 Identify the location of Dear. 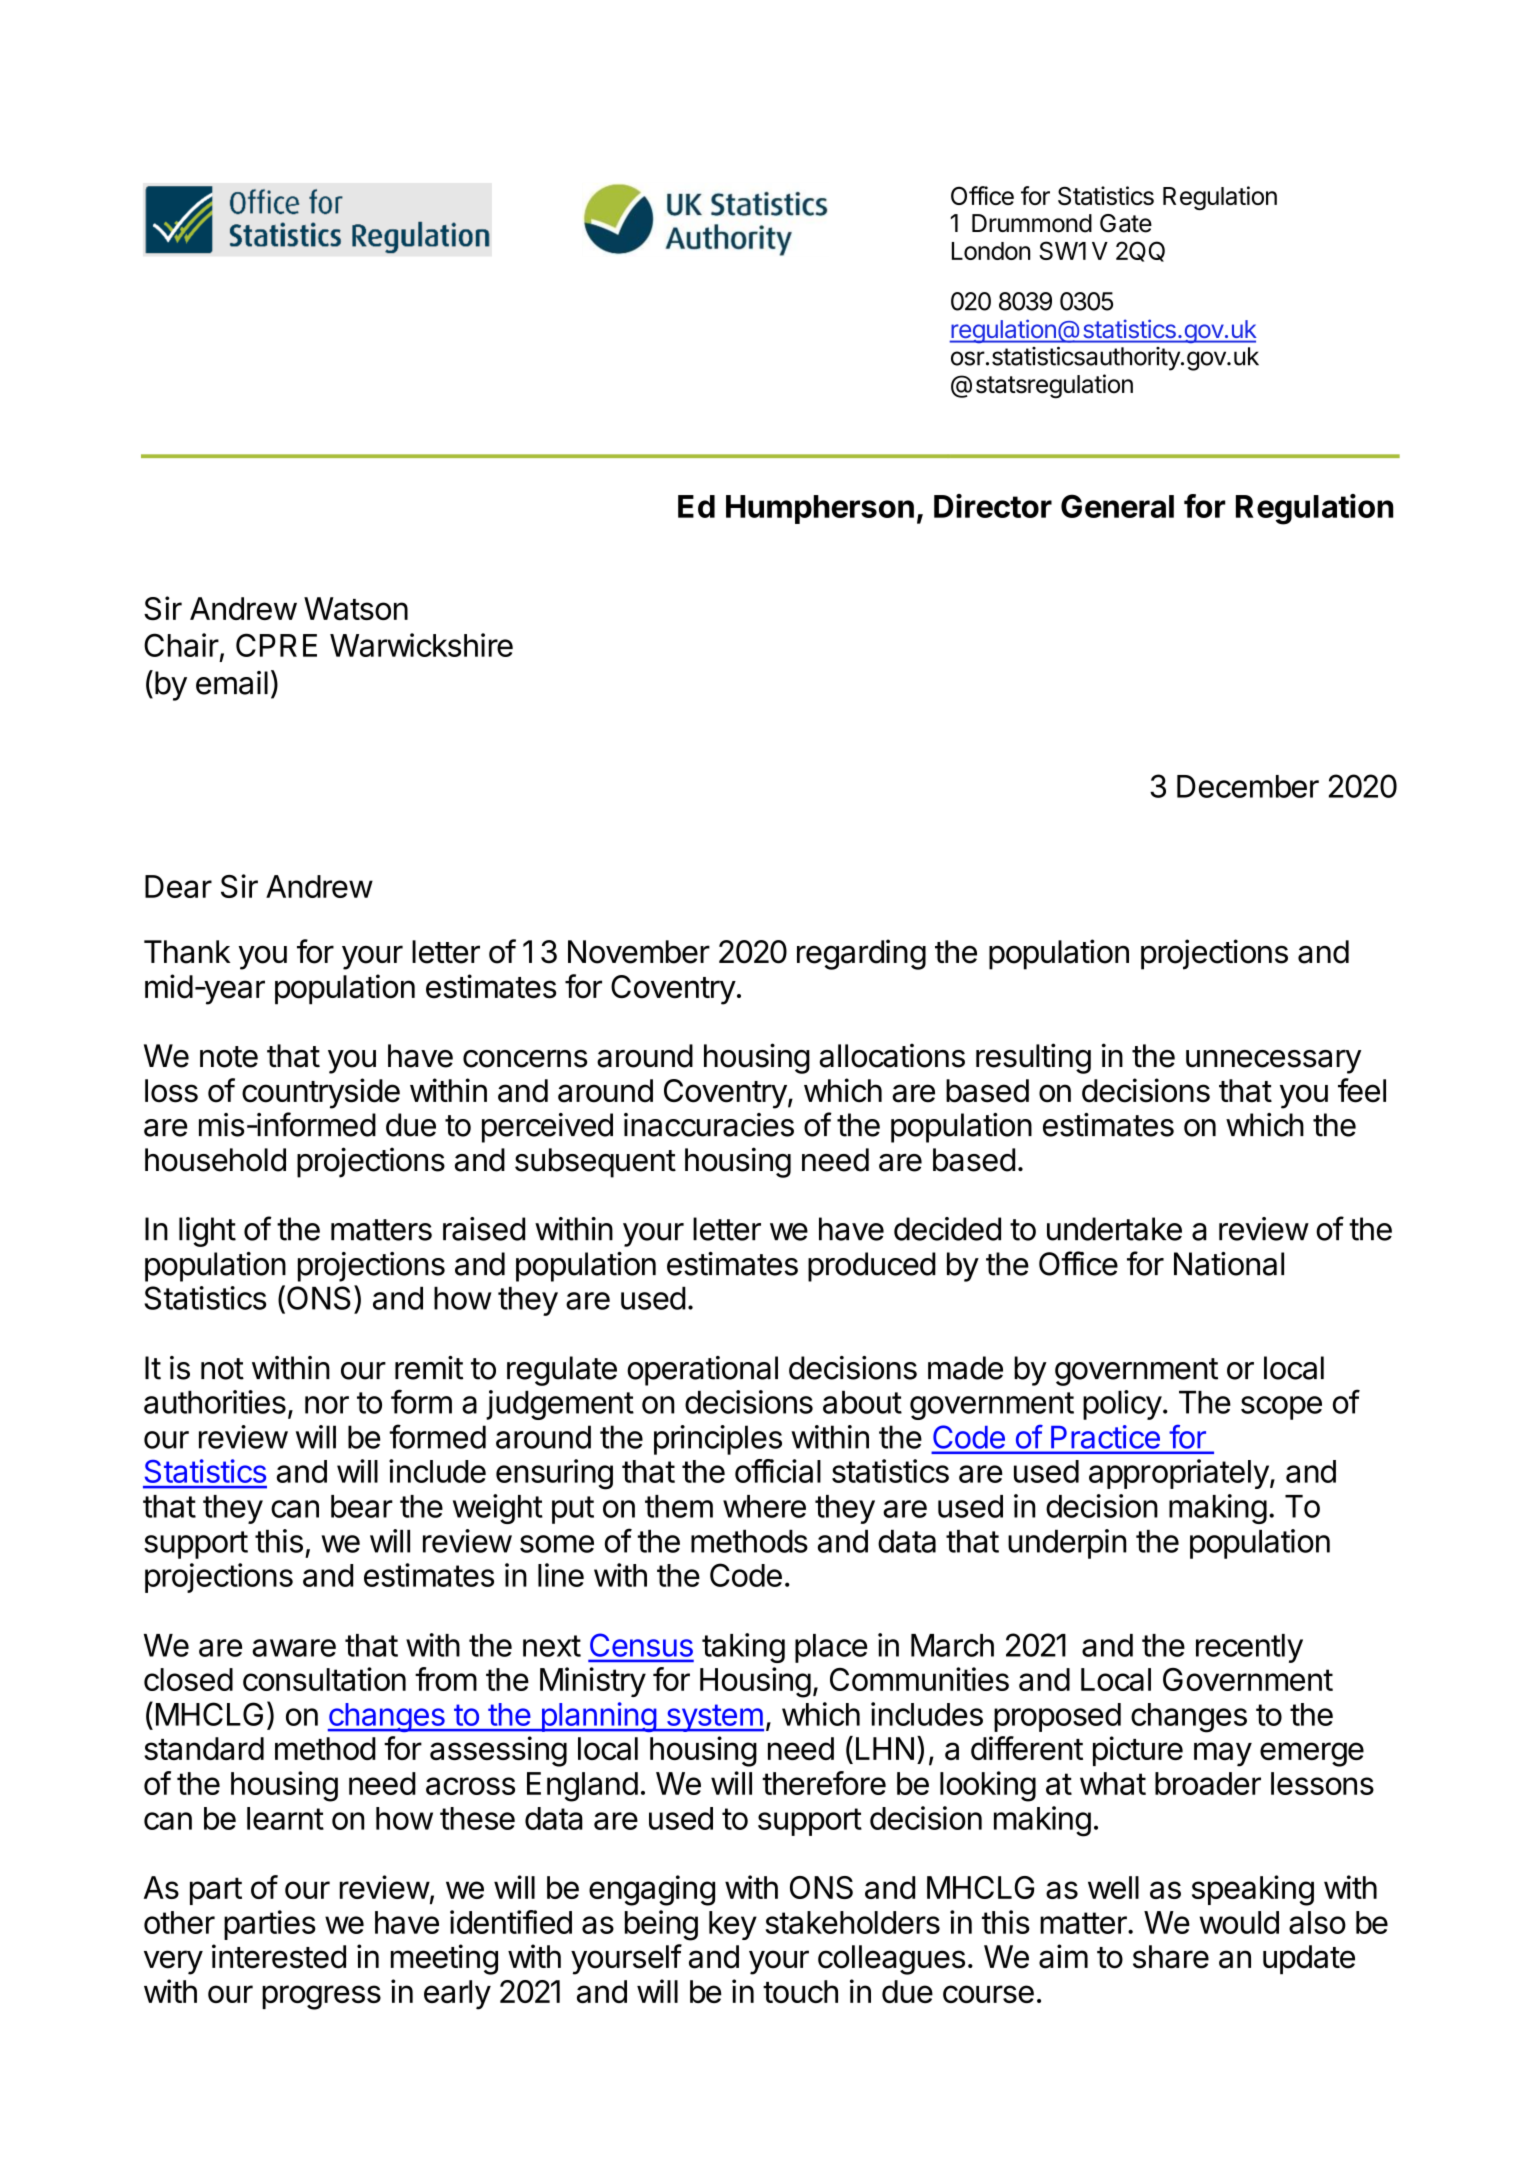
(178, 886).
